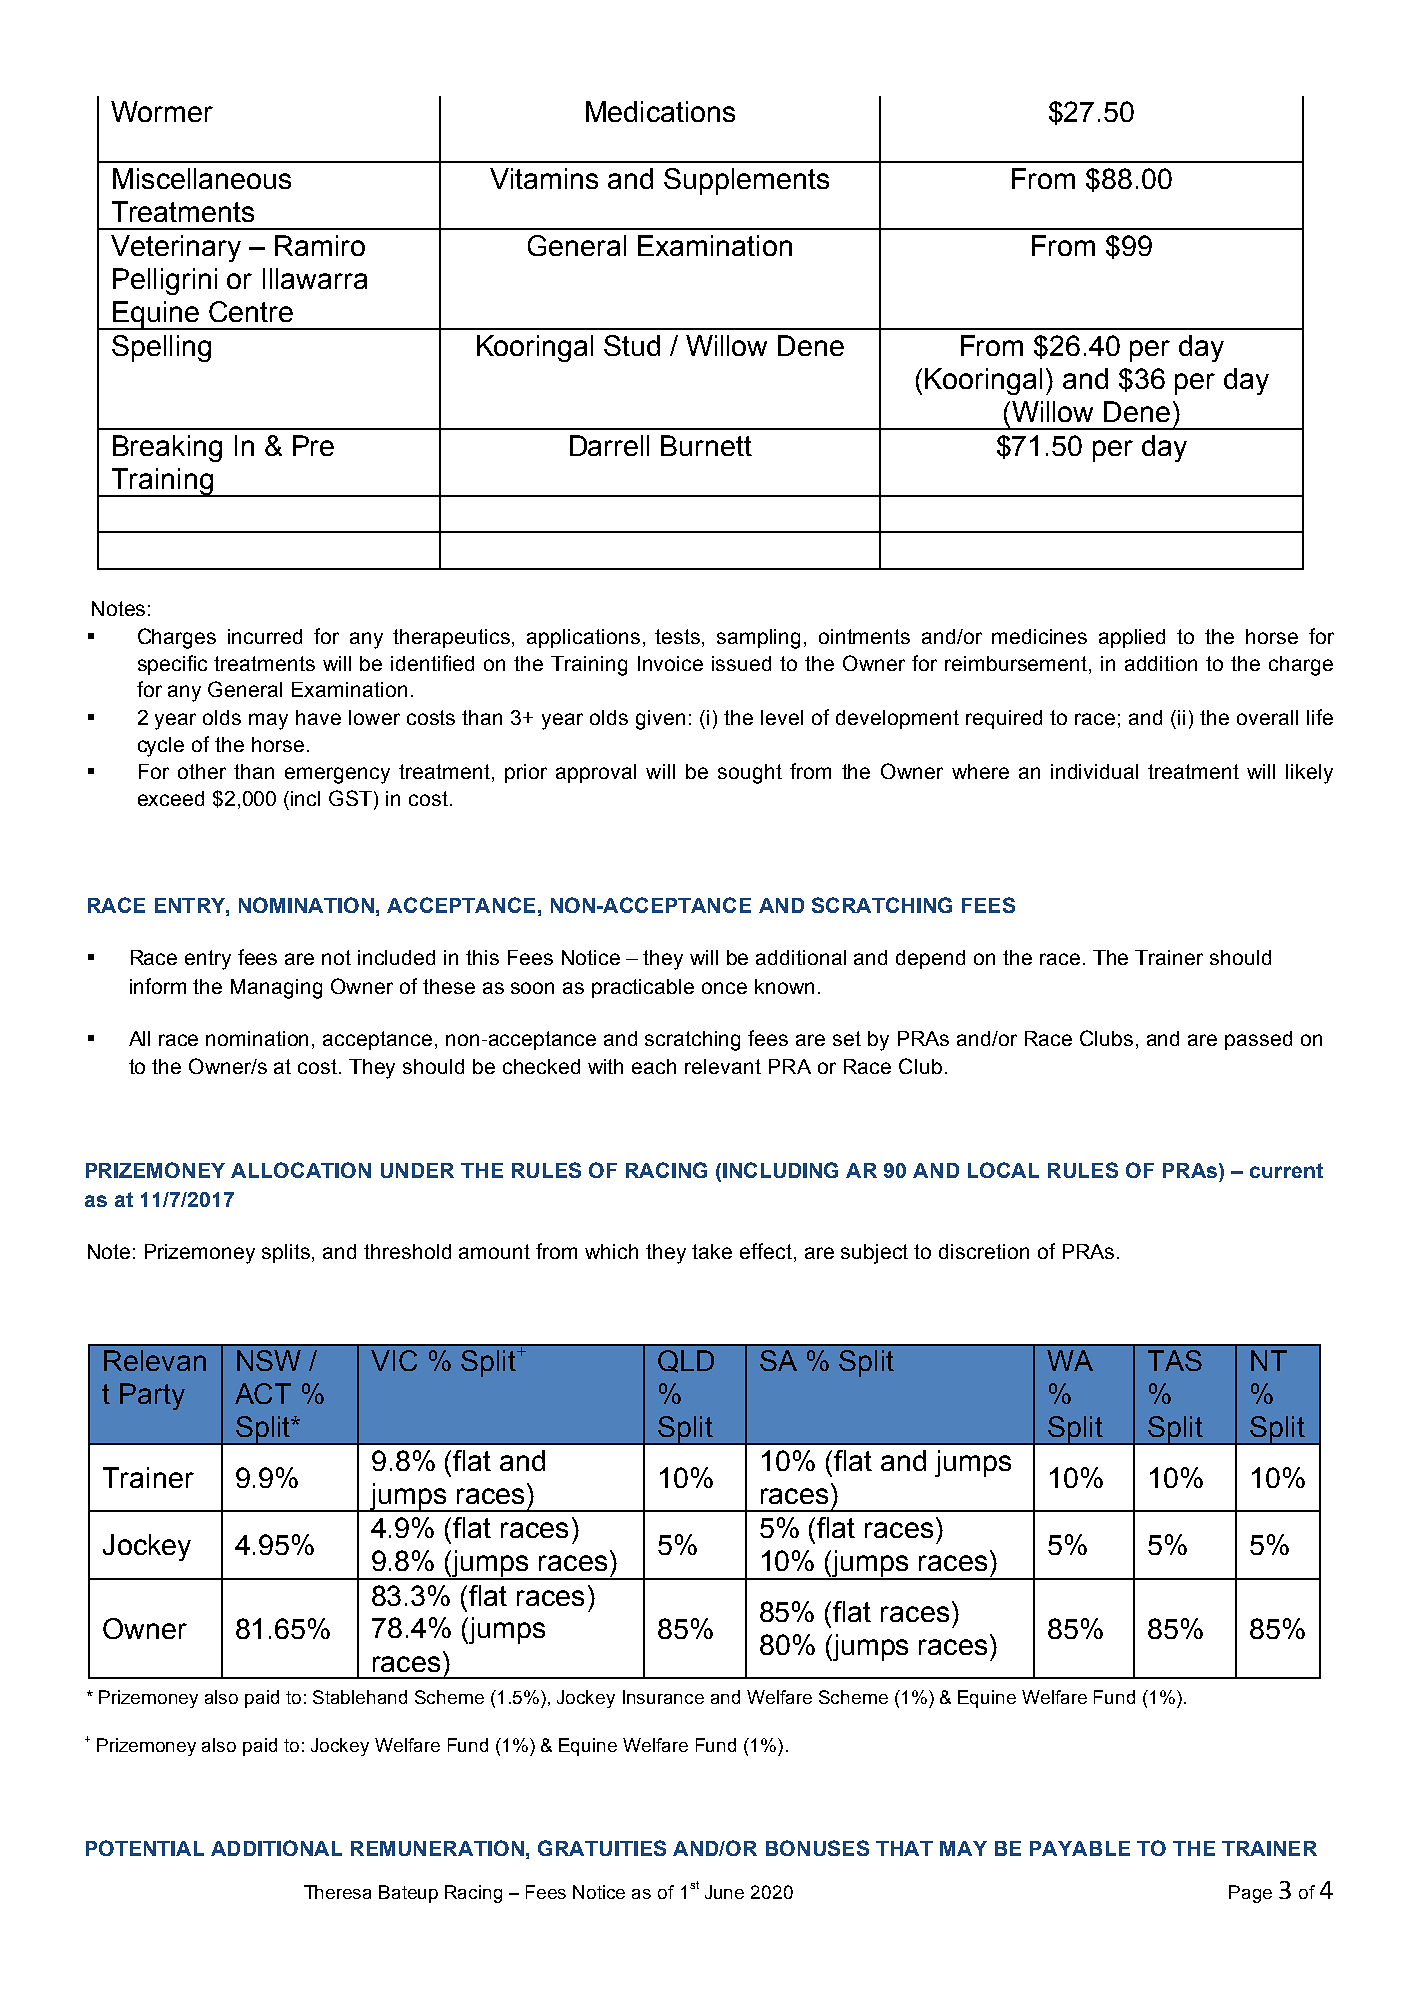 The height and width of the document is (2009, 1419). Describe the element at coordinates (724, 1892) in the document. I see `June` at that location.
